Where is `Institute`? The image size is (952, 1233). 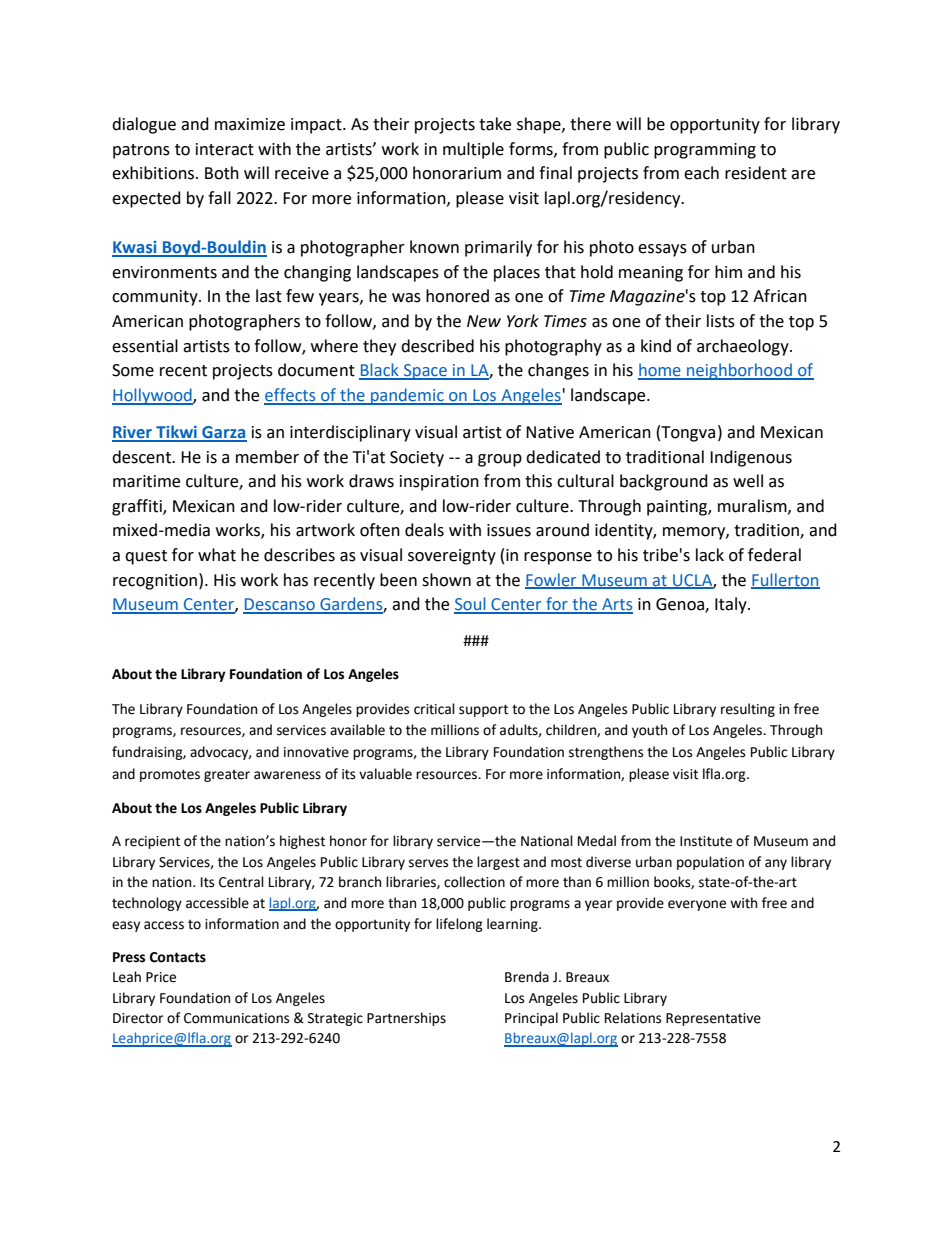 Institute is located at coordinates (706, 841).
